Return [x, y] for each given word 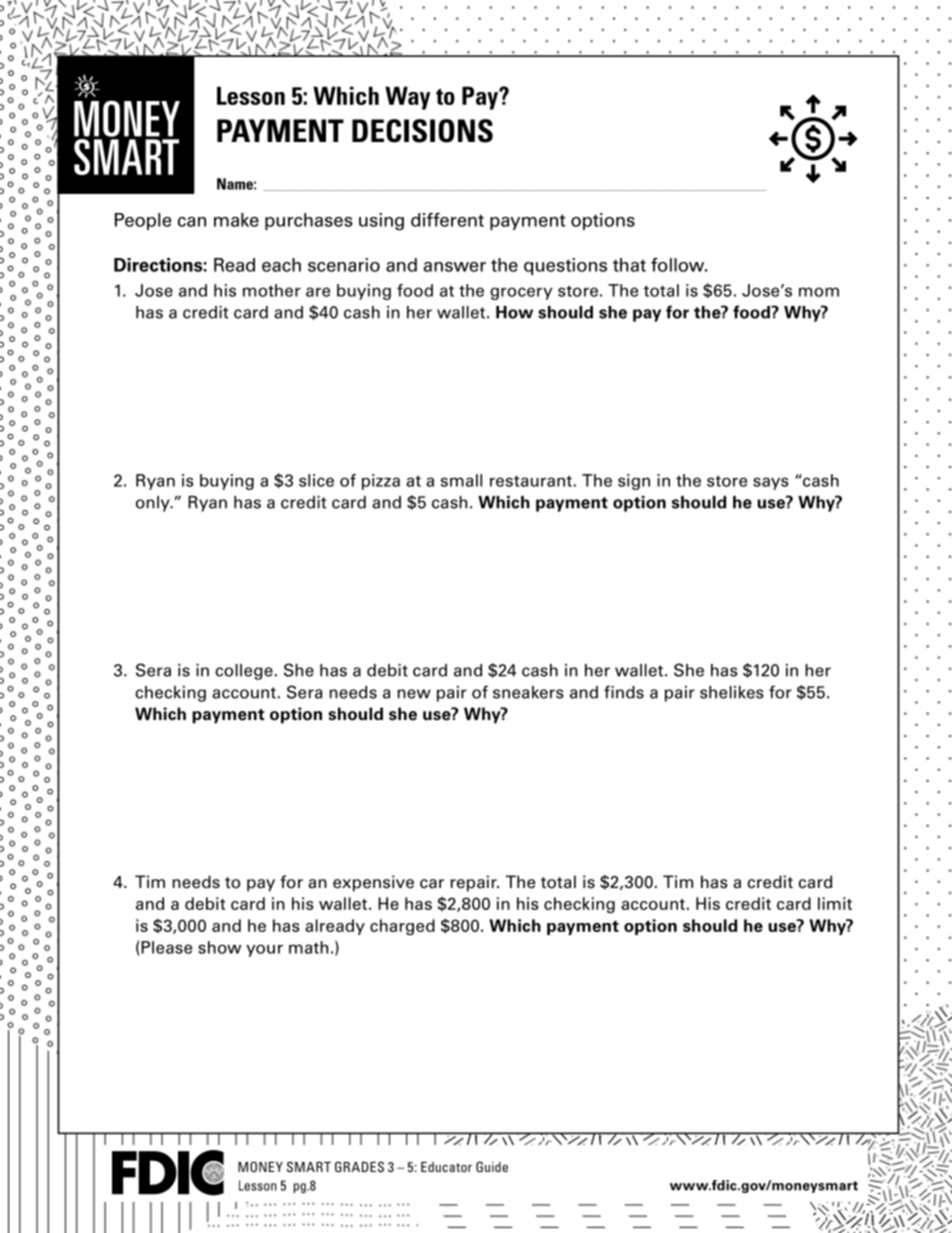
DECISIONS [422, 131]
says [771, 483]
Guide [492, 1166]
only [154, 504]
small [461, 480]
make [236, 220]
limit [835, 903]
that [629, 265]
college [244, 672]
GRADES [359, 1166]
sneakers [528, 692]
